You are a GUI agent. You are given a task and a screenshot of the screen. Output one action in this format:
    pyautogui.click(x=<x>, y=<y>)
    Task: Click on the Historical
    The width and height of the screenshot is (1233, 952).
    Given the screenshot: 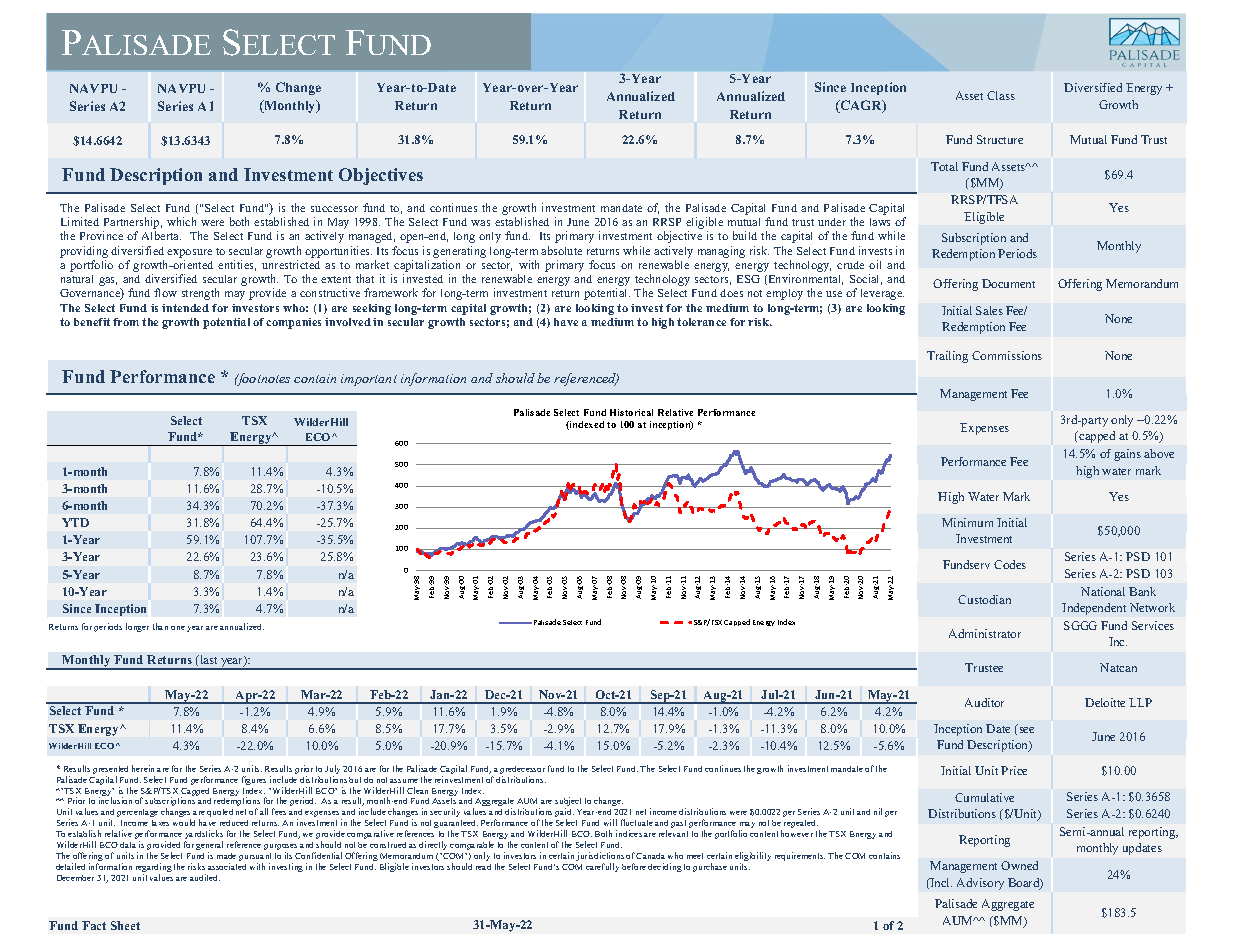 What is the action you would take?
    pyautogui.click(x=631, y=412)
